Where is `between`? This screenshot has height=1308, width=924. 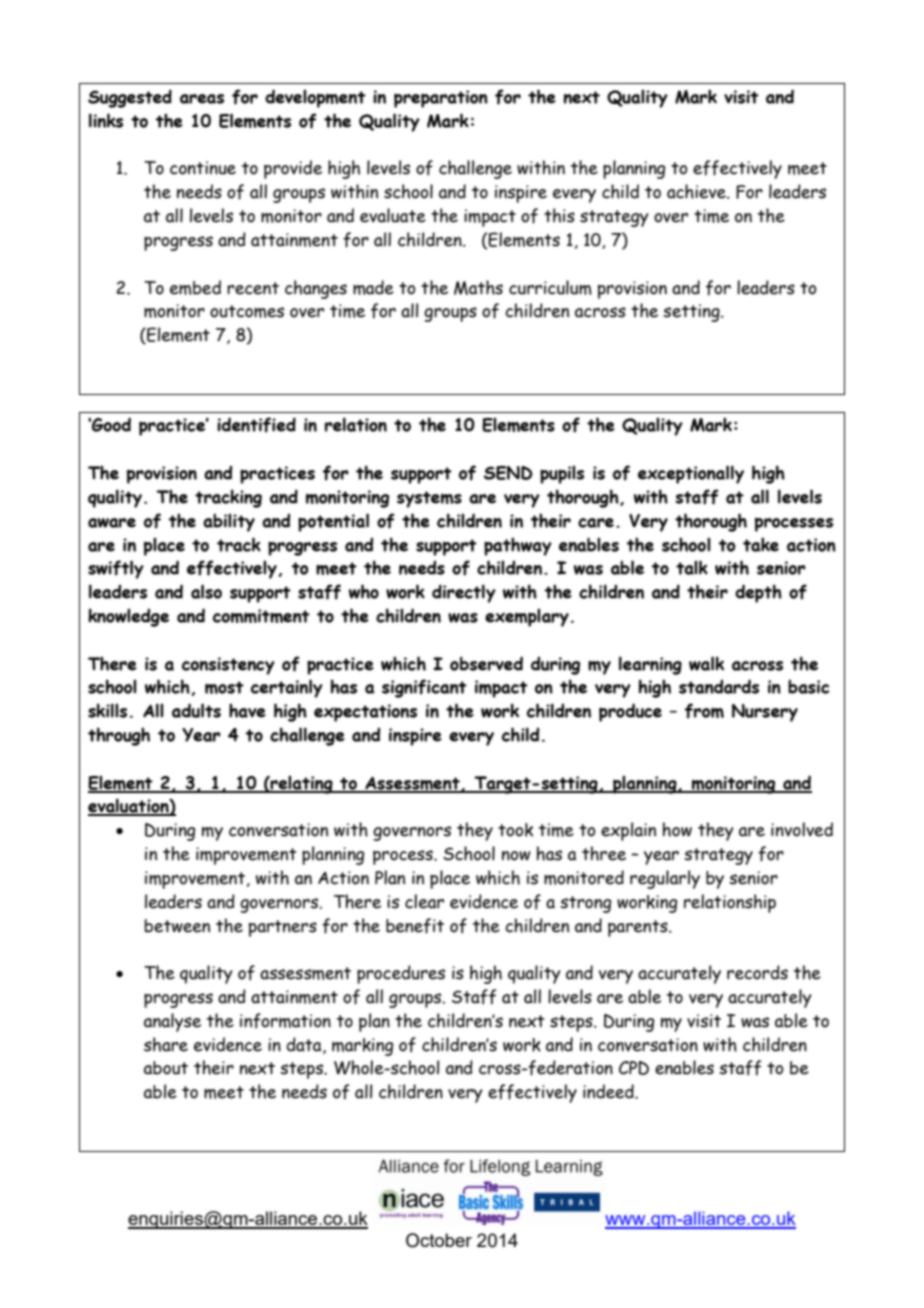
between is located at coordinates (177, 926).
